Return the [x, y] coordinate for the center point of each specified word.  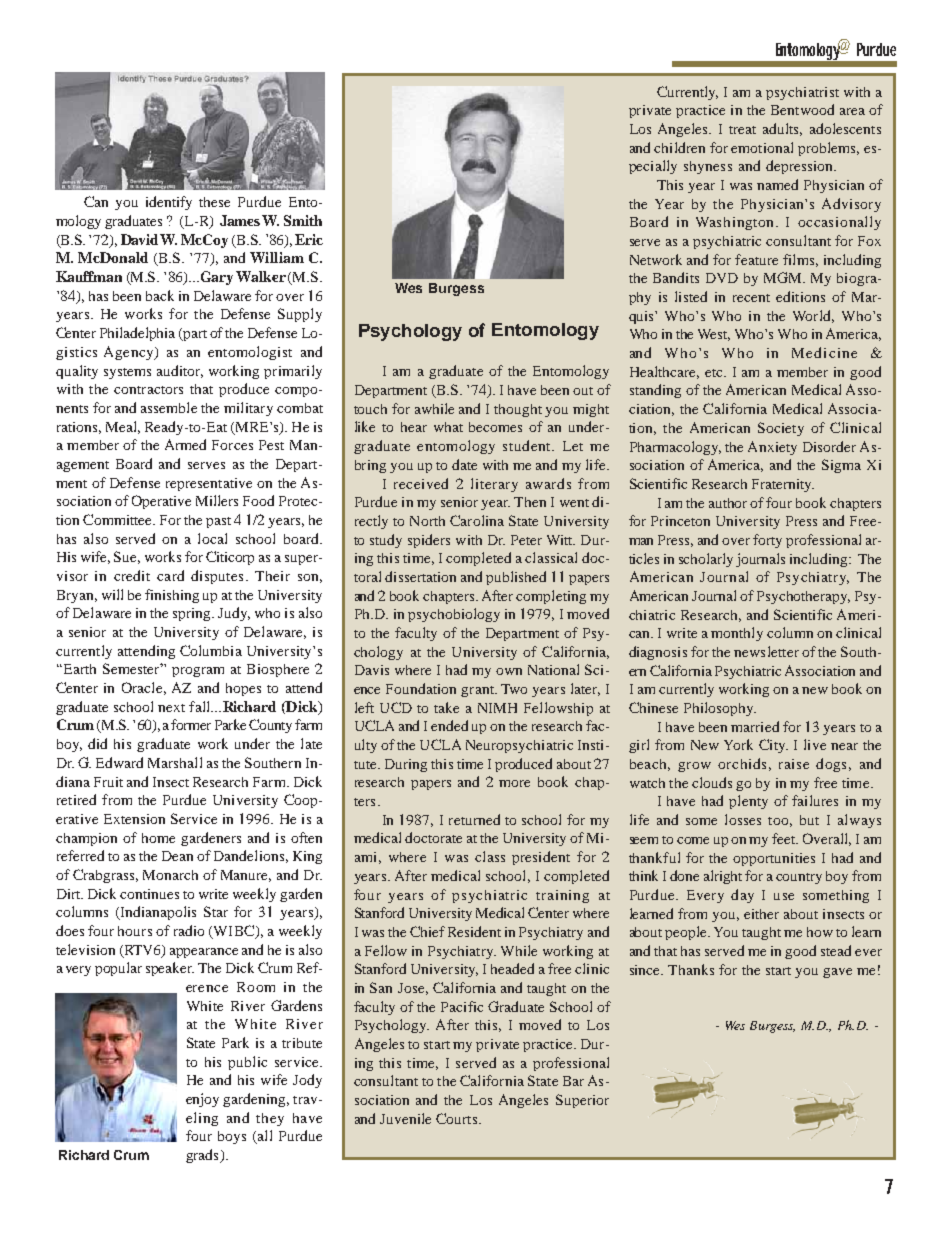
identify [169, 203]
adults [782, 129]
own [509, 671]
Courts [458, 1118]
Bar [573, 1081]
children [679, 147]
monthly [737, 634]
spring [193, 614]
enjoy [202, 1100]
